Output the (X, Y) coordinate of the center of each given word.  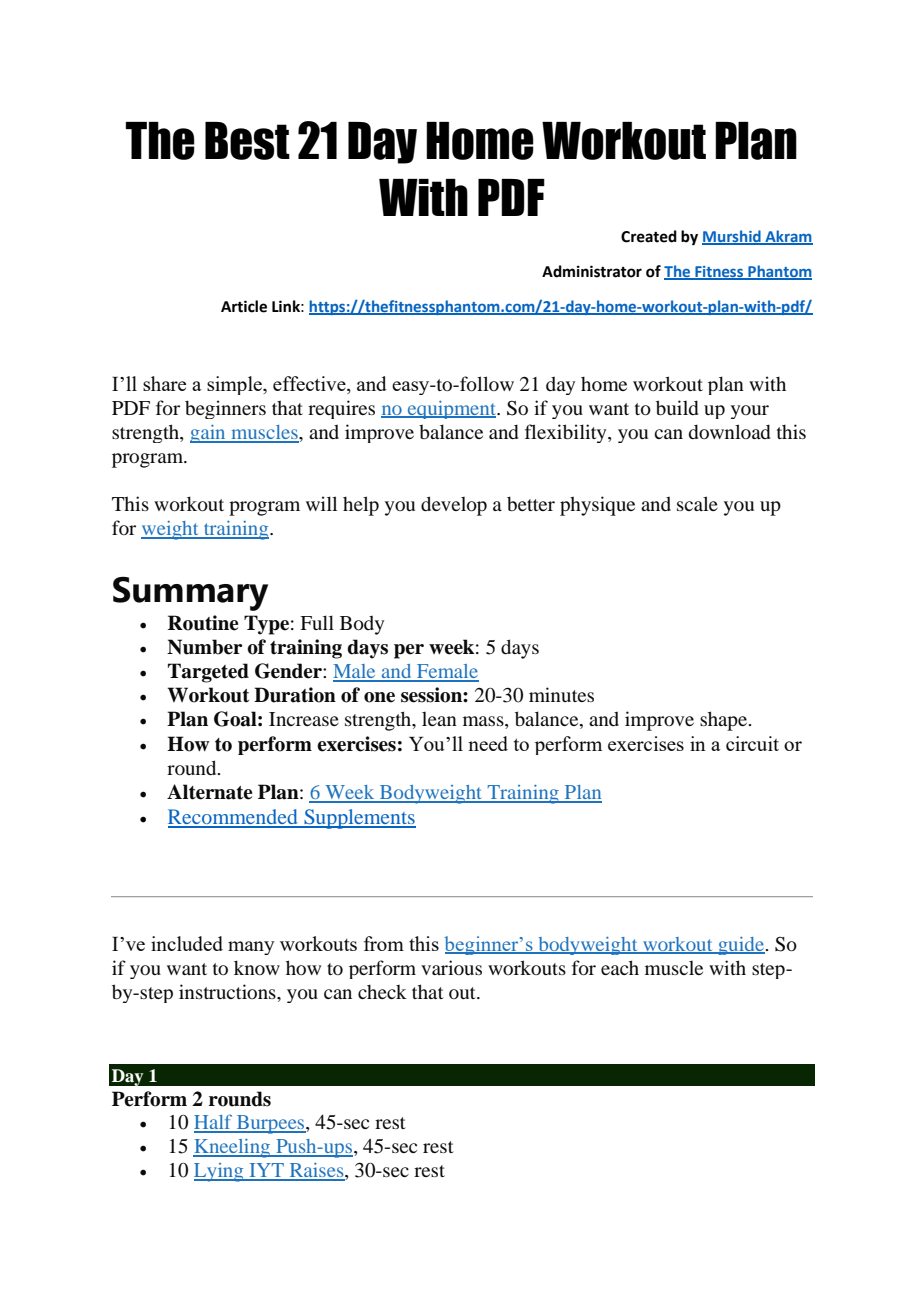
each (620, 967)
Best (247, 141)
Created (649, 236)
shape (724, 721)
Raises (316, 1171)
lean (439, 719)
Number (205, 647)
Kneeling (233, 1148)
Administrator (592, 271)
